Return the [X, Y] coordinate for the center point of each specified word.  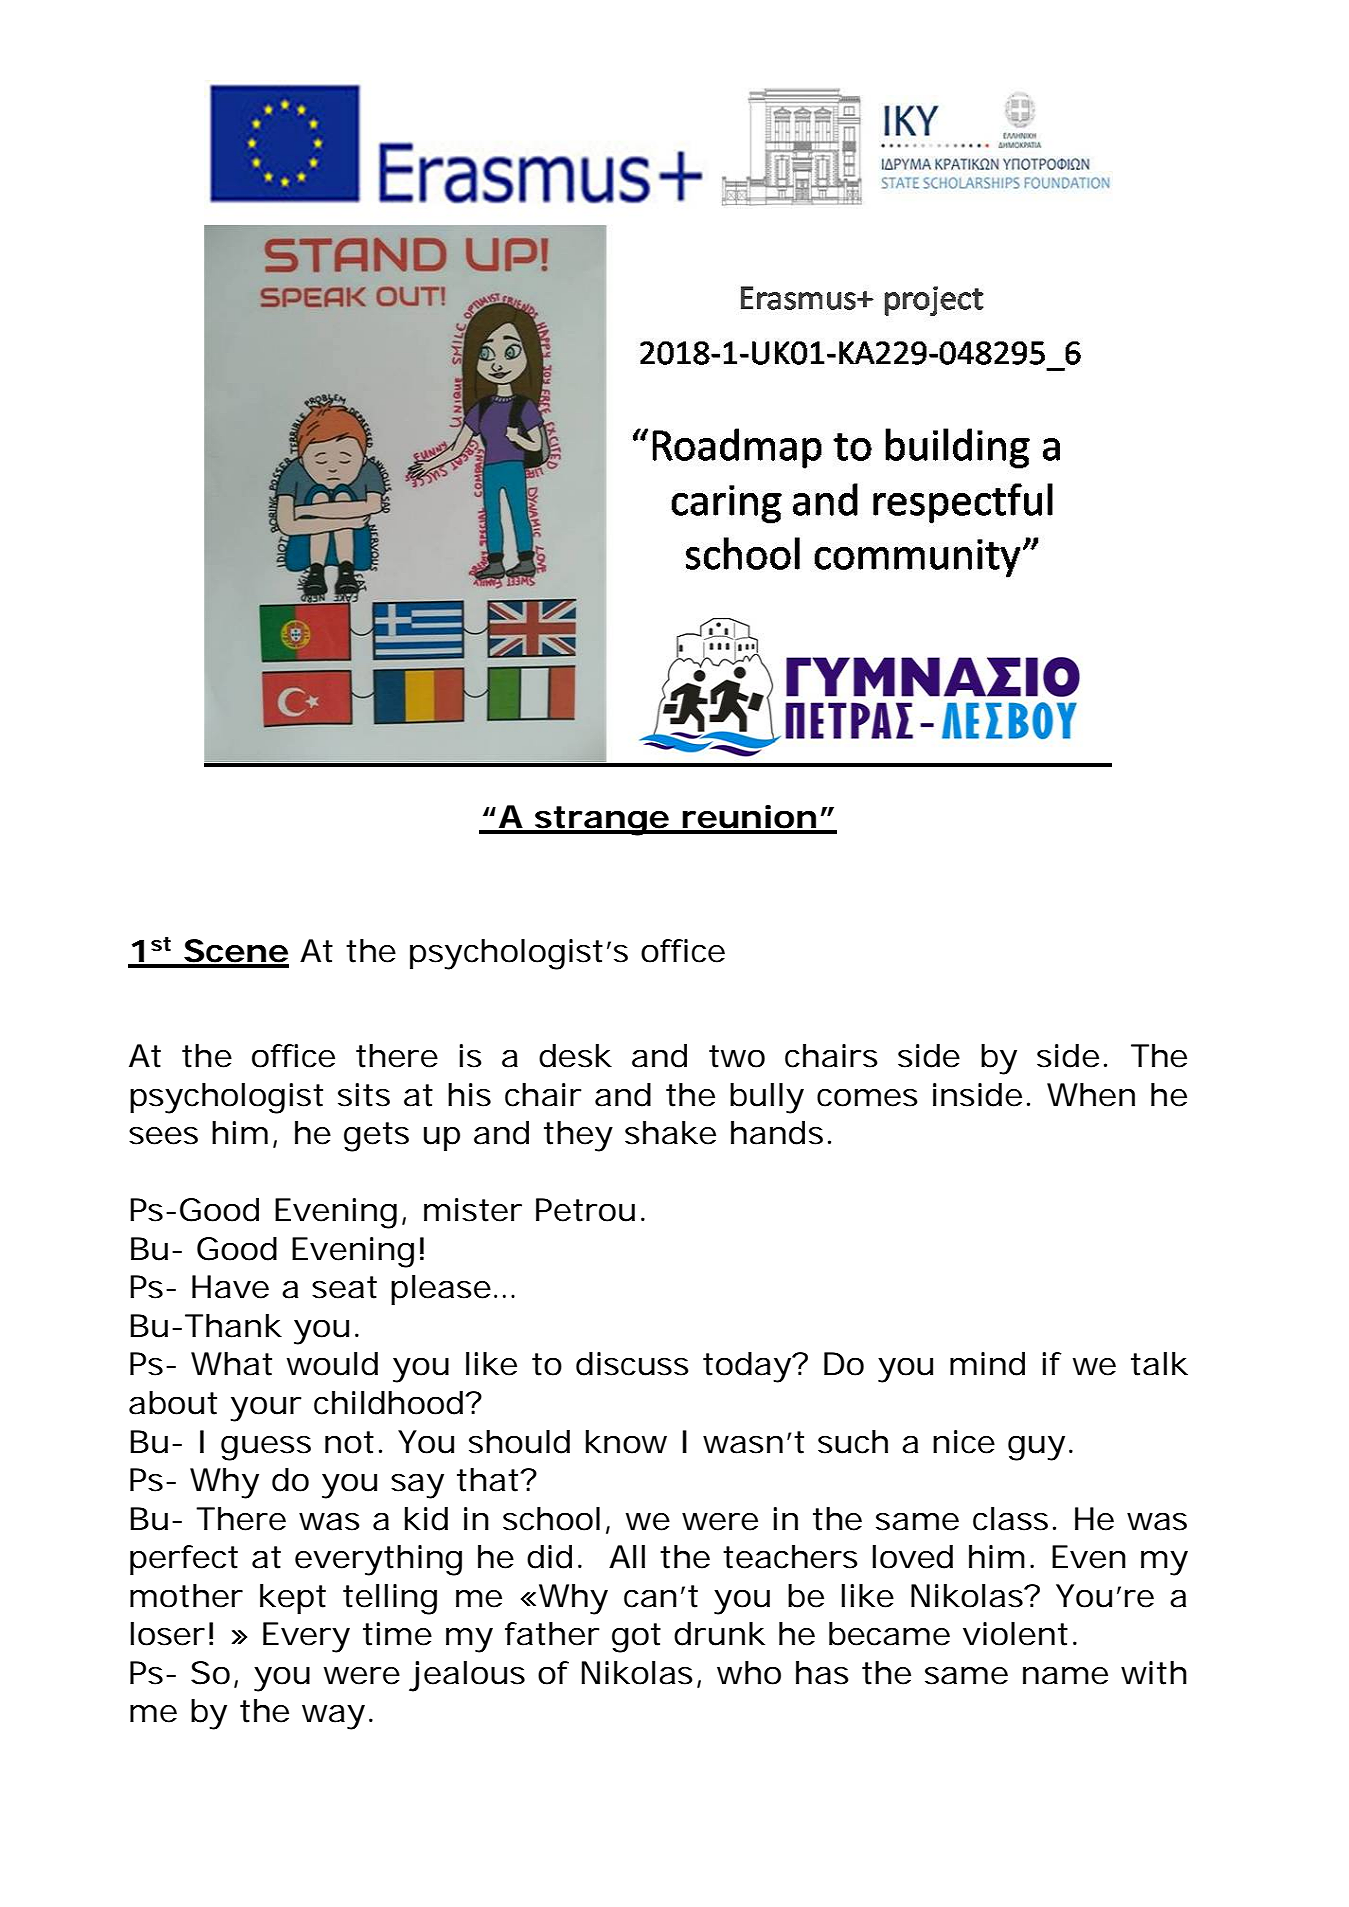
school [551, 1519]
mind [987, 1364]
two [737, 1056]
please [441, 1290]
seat [344, 1287]
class [1010, 1519]
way [333, 1717]
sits [364, 1095]
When [1091, 1095]
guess [266, 1448]
